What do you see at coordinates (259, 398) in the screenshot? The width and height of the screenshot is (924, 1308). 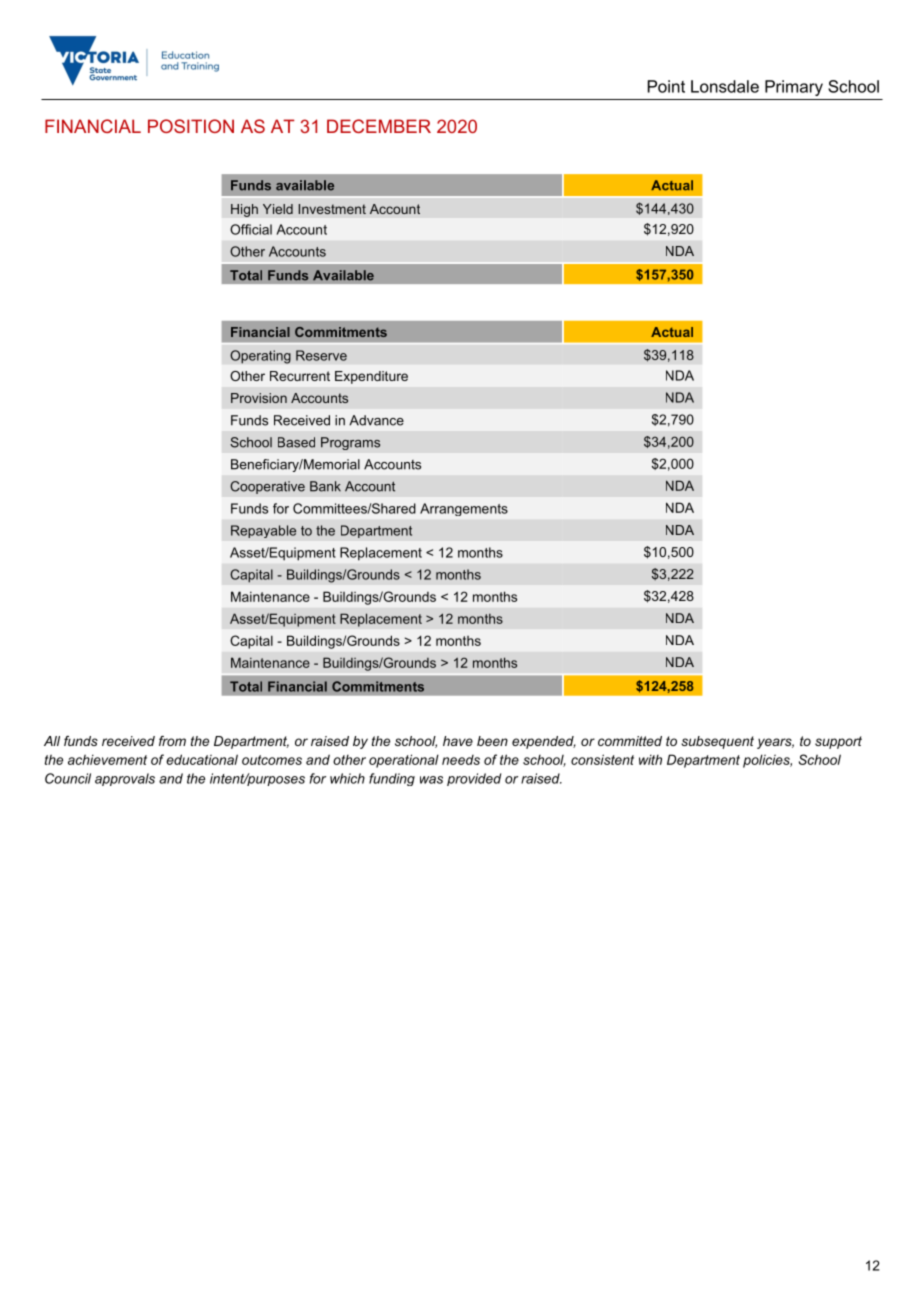 I see `Provision` at bounding box center [259, 398].
